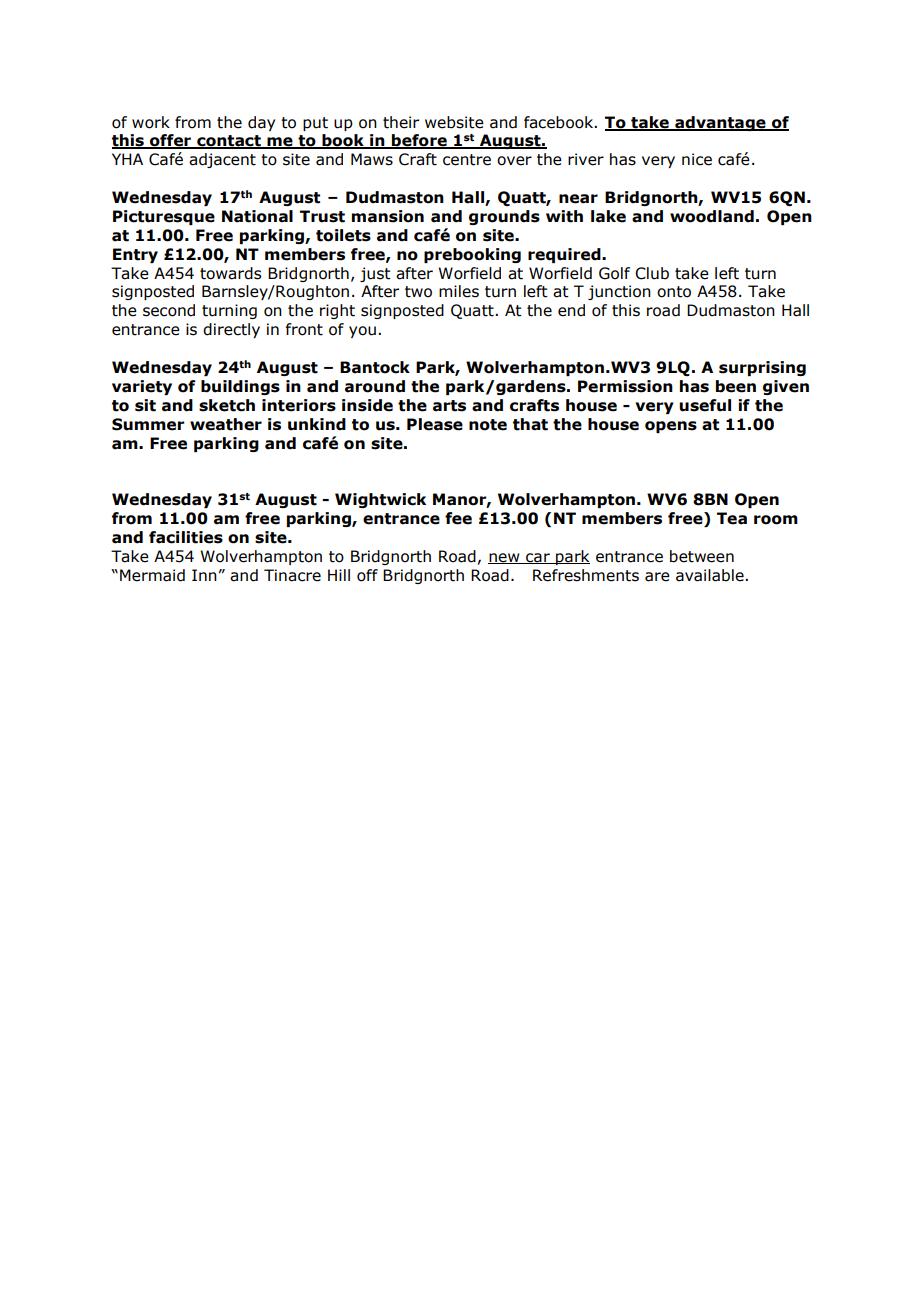  I want to click on note, so click(488, 425).
